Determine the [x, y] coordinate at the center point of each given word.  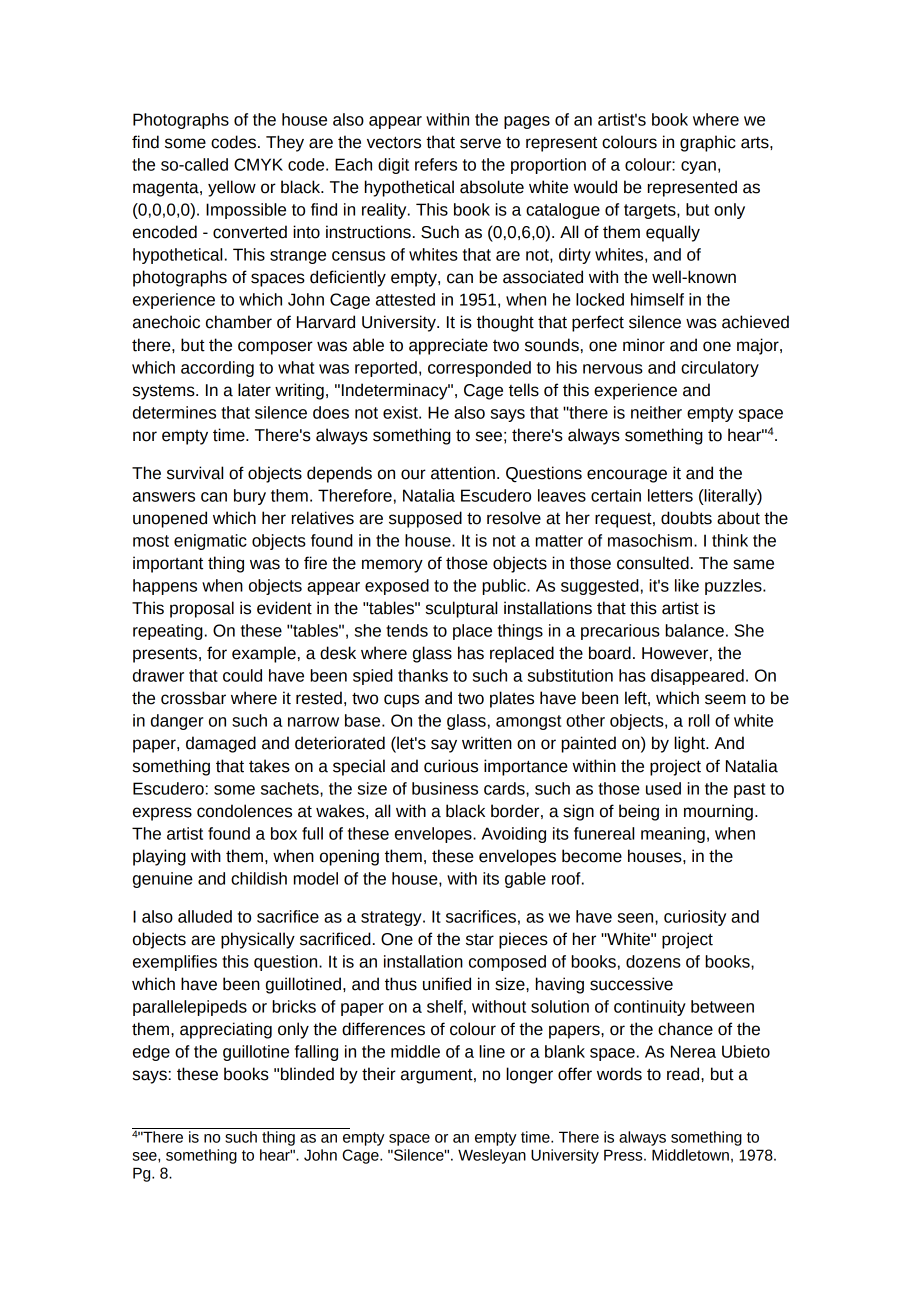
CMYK [258, 164]
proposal [202, 609]
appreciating [226, 1030]
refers [436, 164]
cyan [698, 167]
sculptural [461, 609]
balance [694, 630]
